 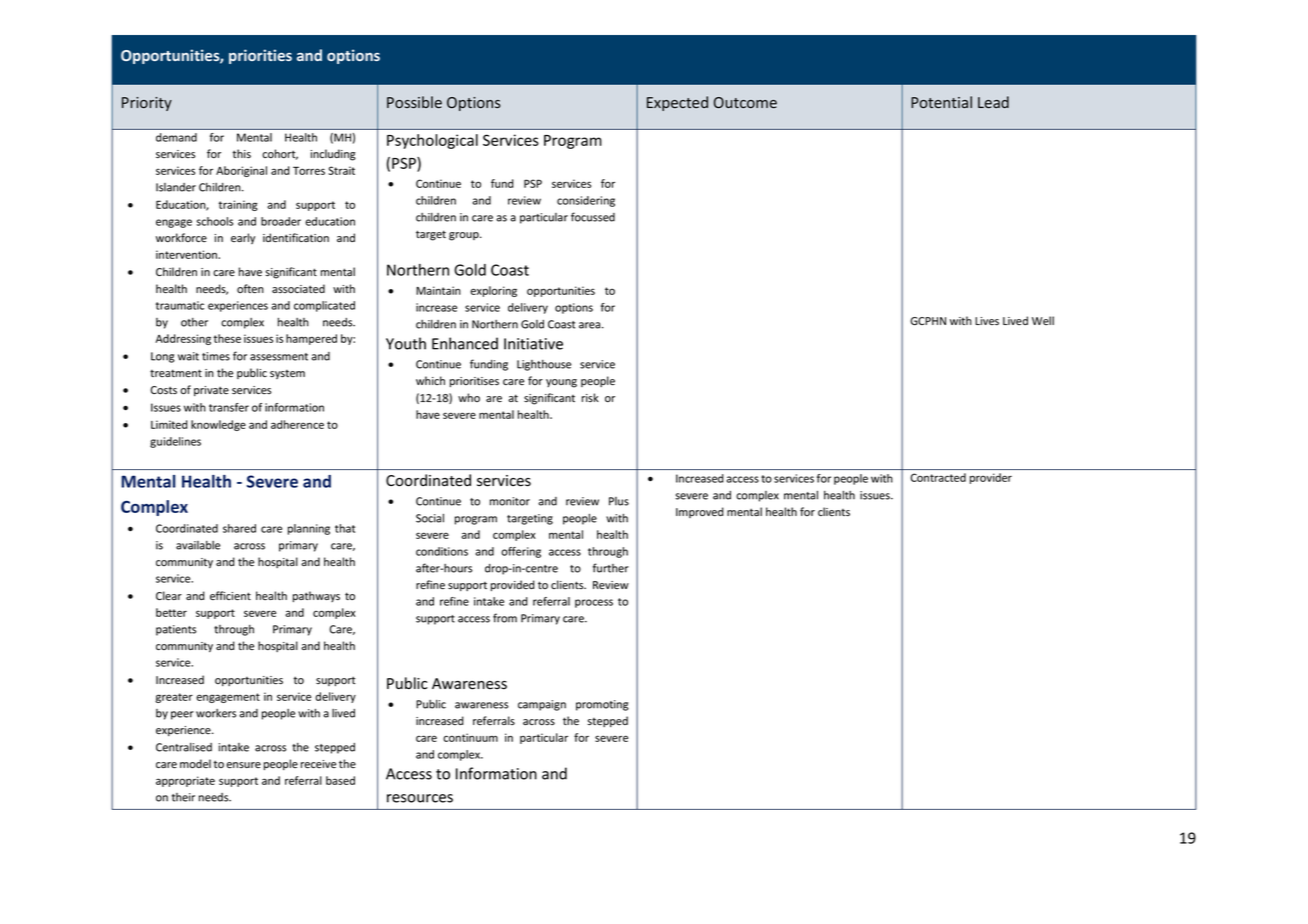 What do you see at coordinates (590, 397) in the document?
I see `risk` at bounding box center [590, 397].
